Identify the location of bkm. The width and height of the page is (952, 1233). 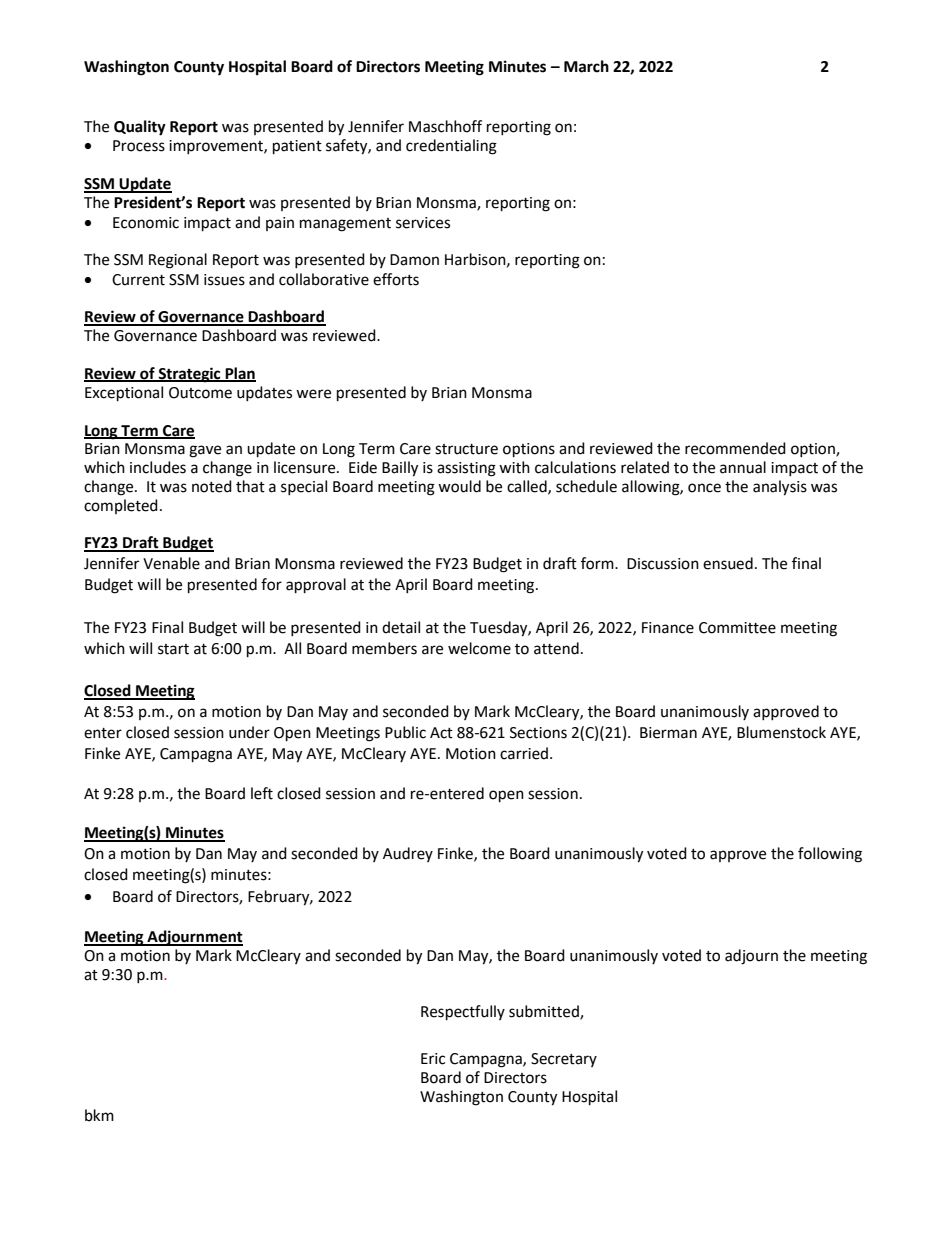
(99, 1115).
